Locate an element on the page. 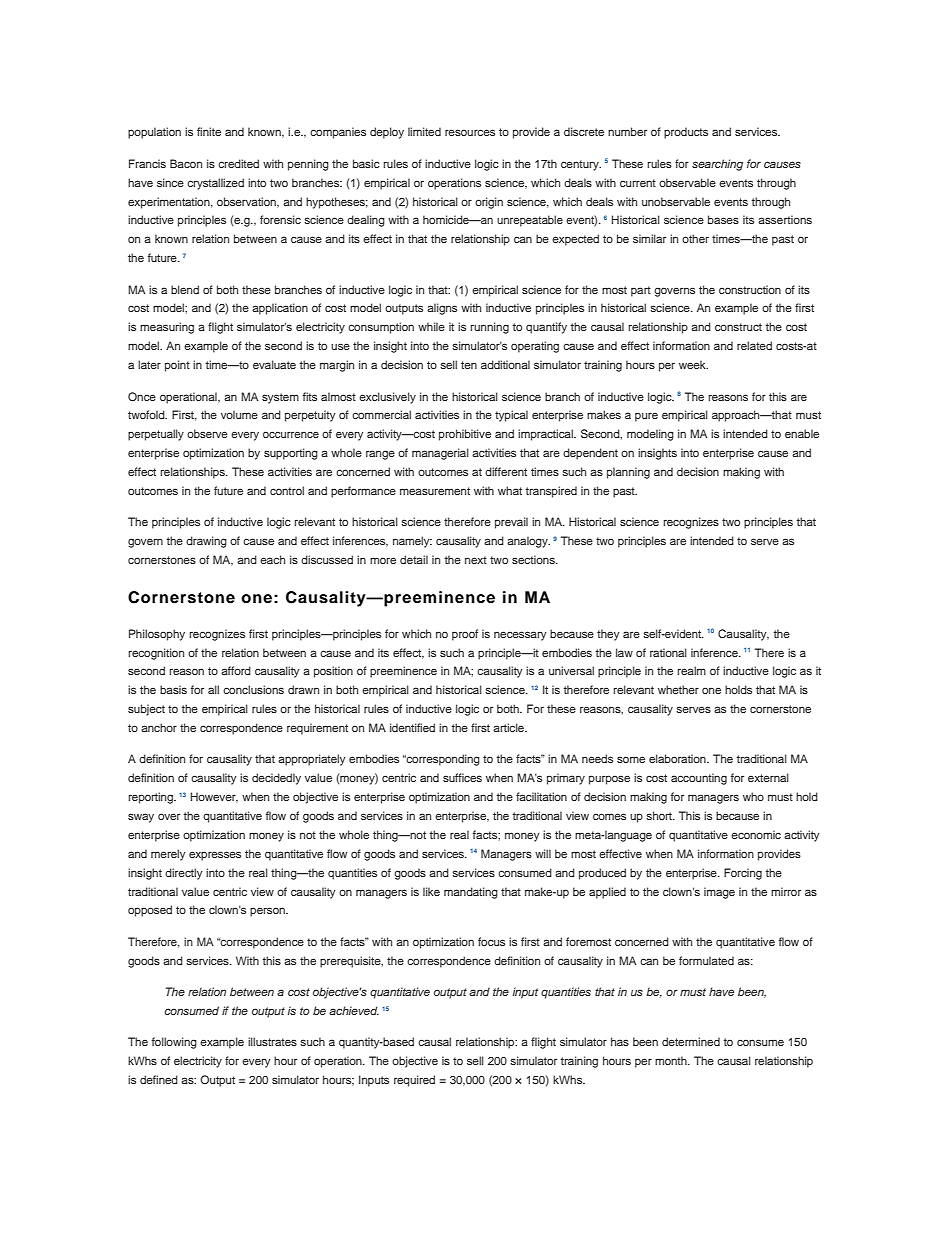 This document has width=952, height=1233. resources is located at coordinates (470, 132).
